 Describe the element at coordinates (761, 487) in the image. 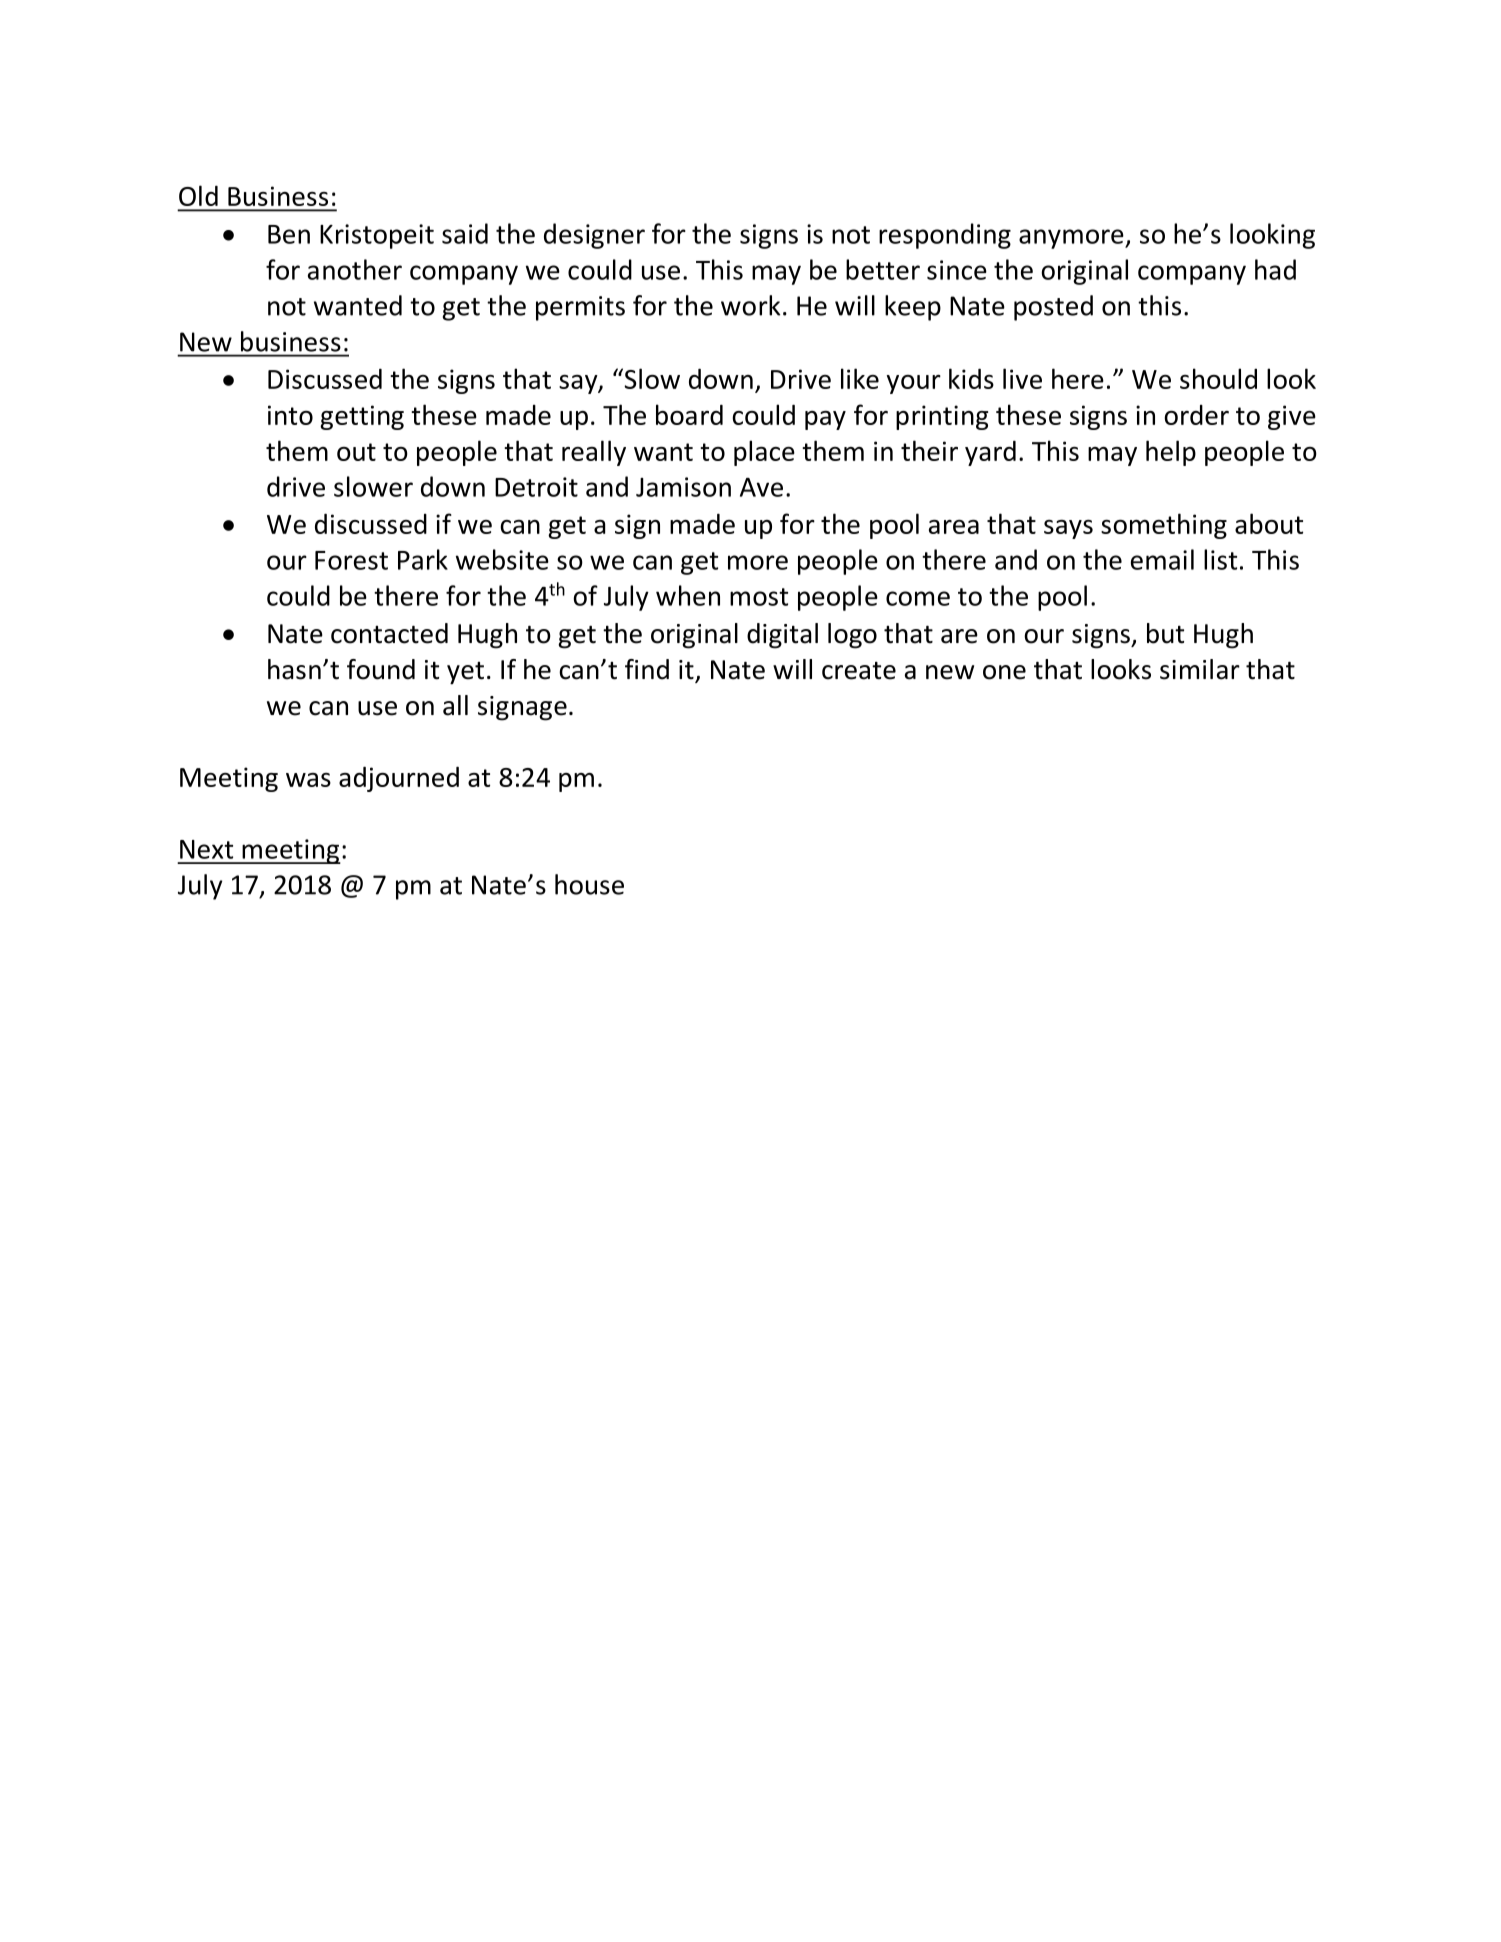

I see `Ave` at that location.
